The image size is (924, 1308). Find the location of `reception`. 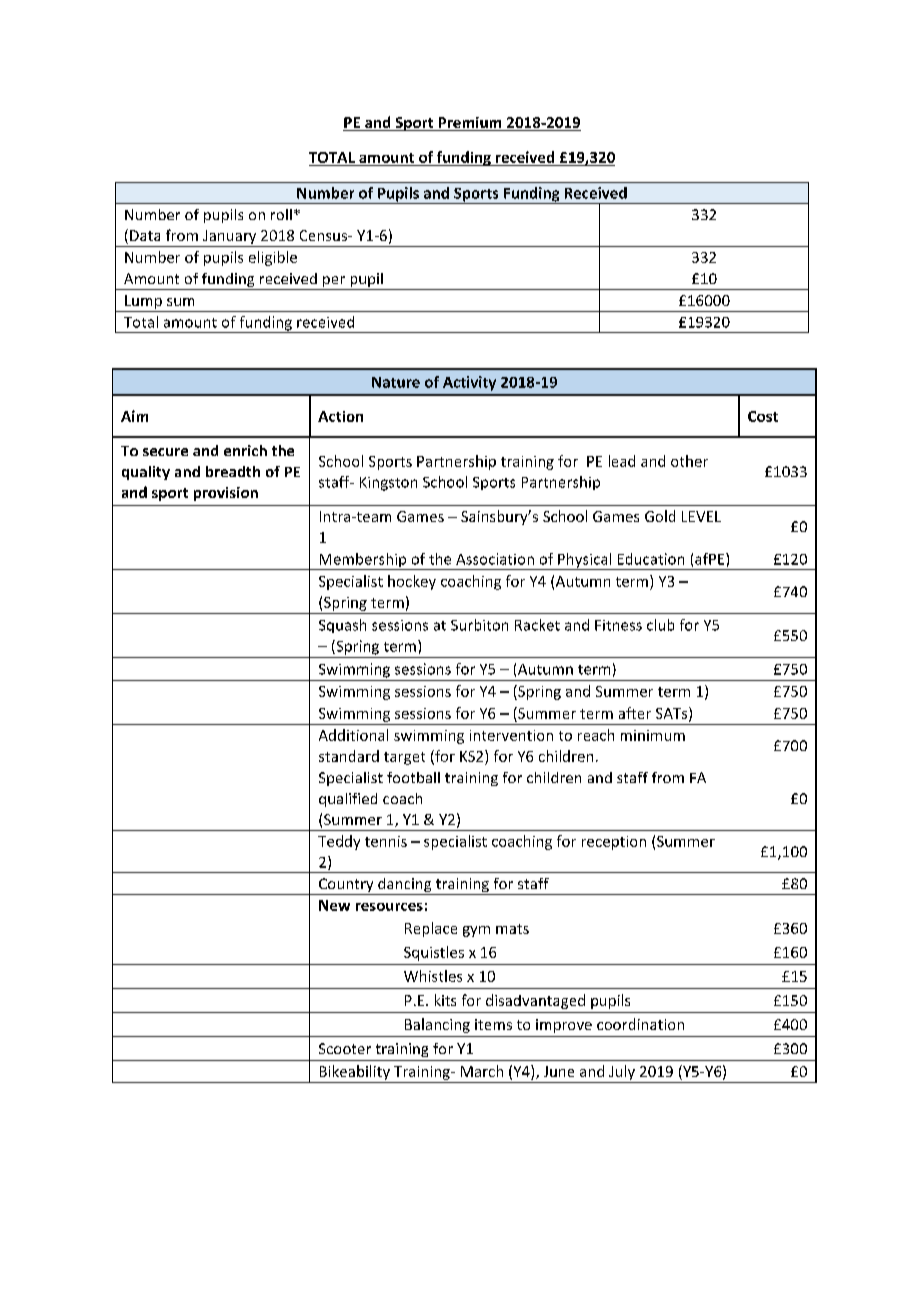

reception is located at coordinates (614, 843).
